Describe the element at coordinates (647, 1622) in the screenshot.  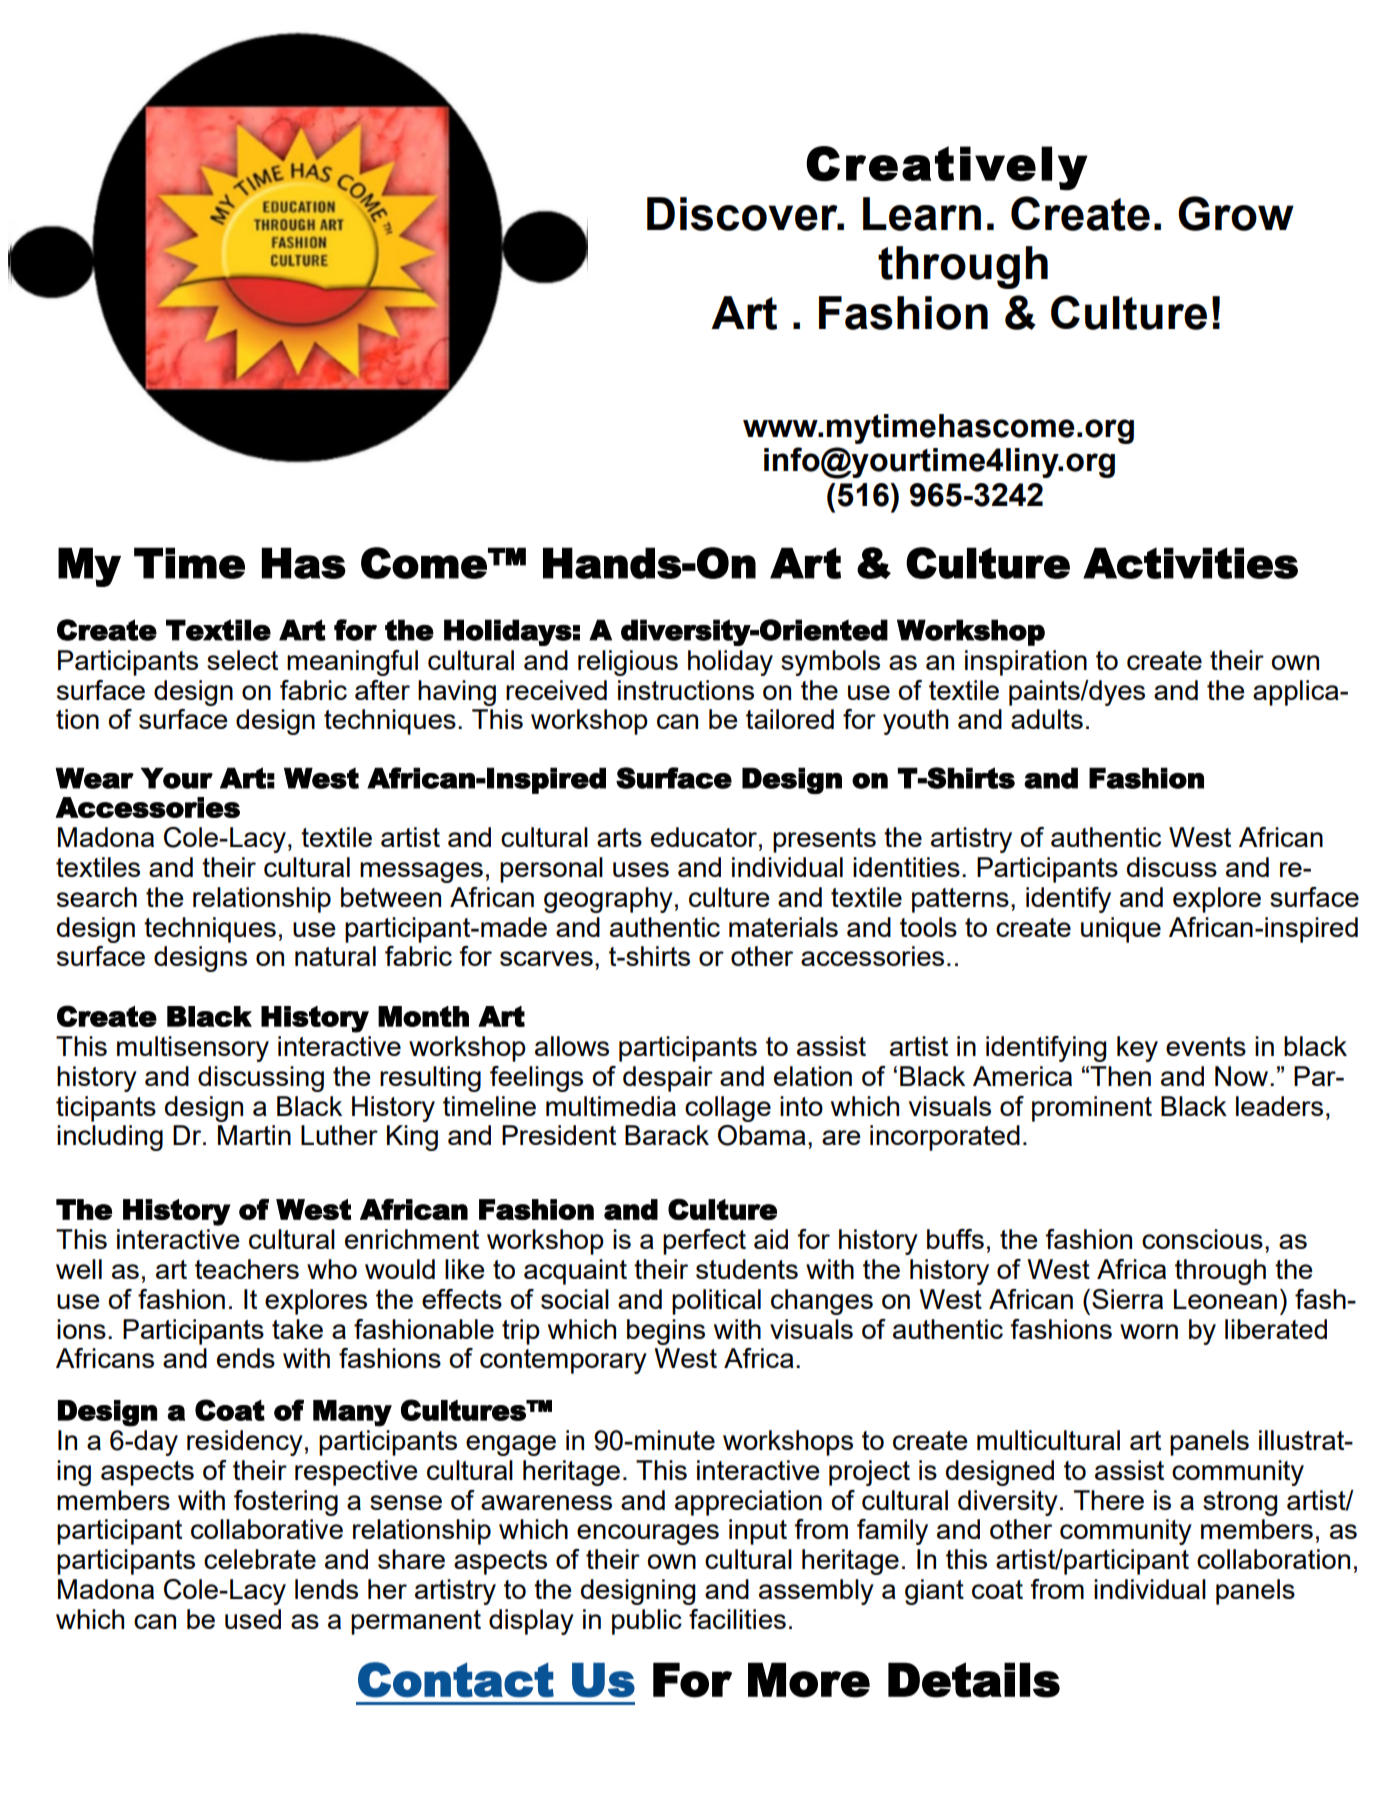
I see `public` at that location.
